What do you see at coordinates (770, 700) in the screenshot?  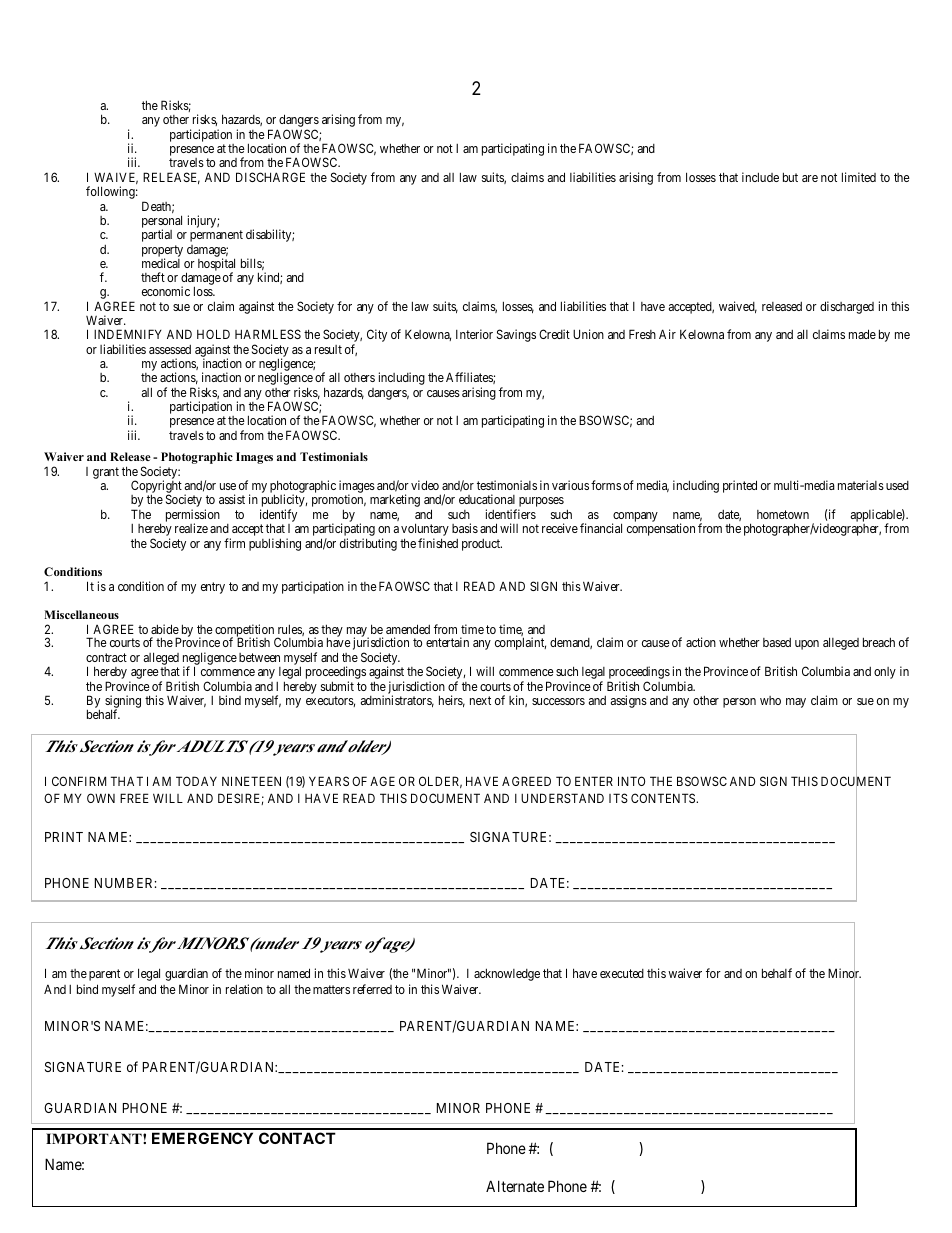 I see `who` at bounding box center [770, 700].
